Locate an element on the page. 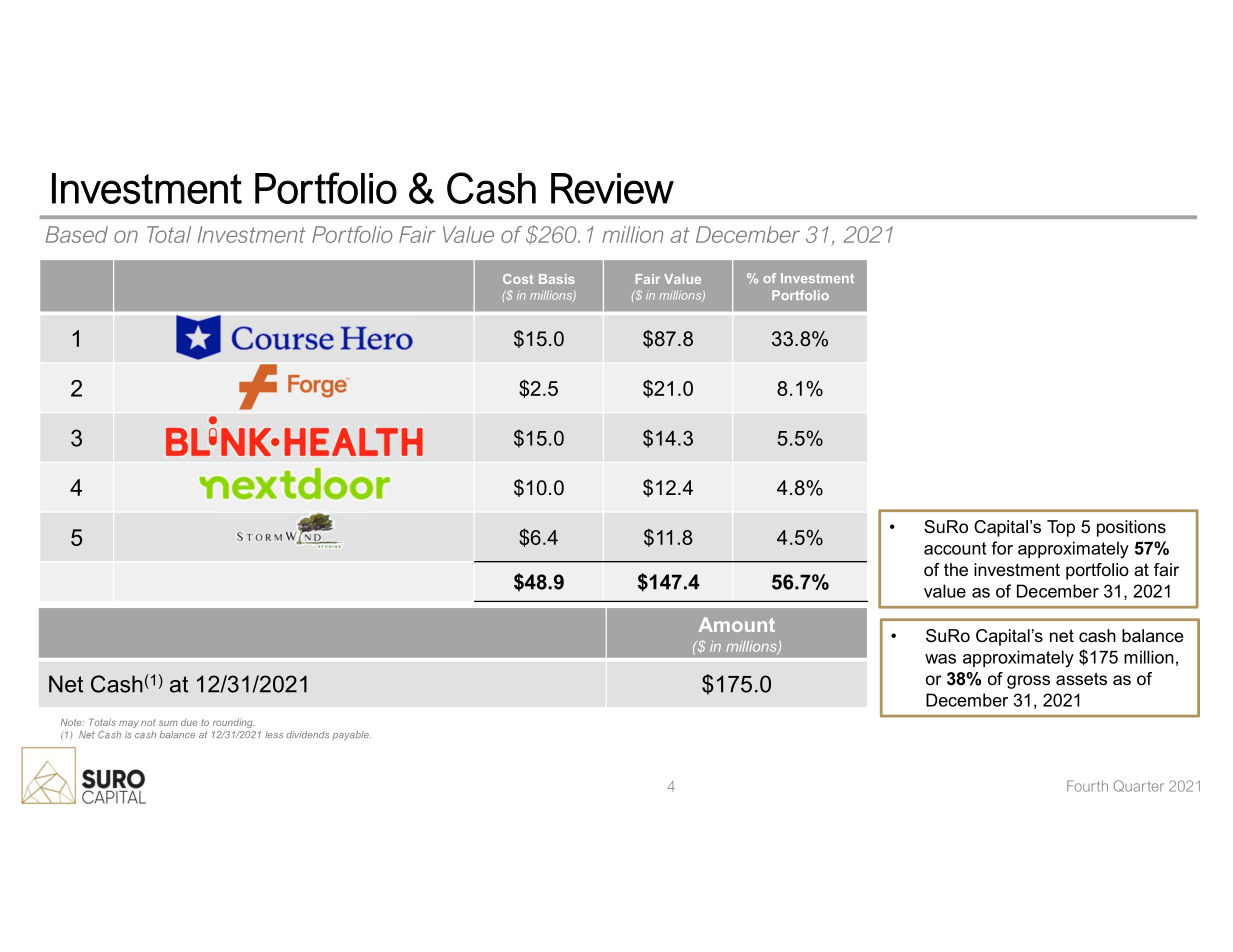 This page has height=952, width=1233. for is located at coordinates (1002, 548).
